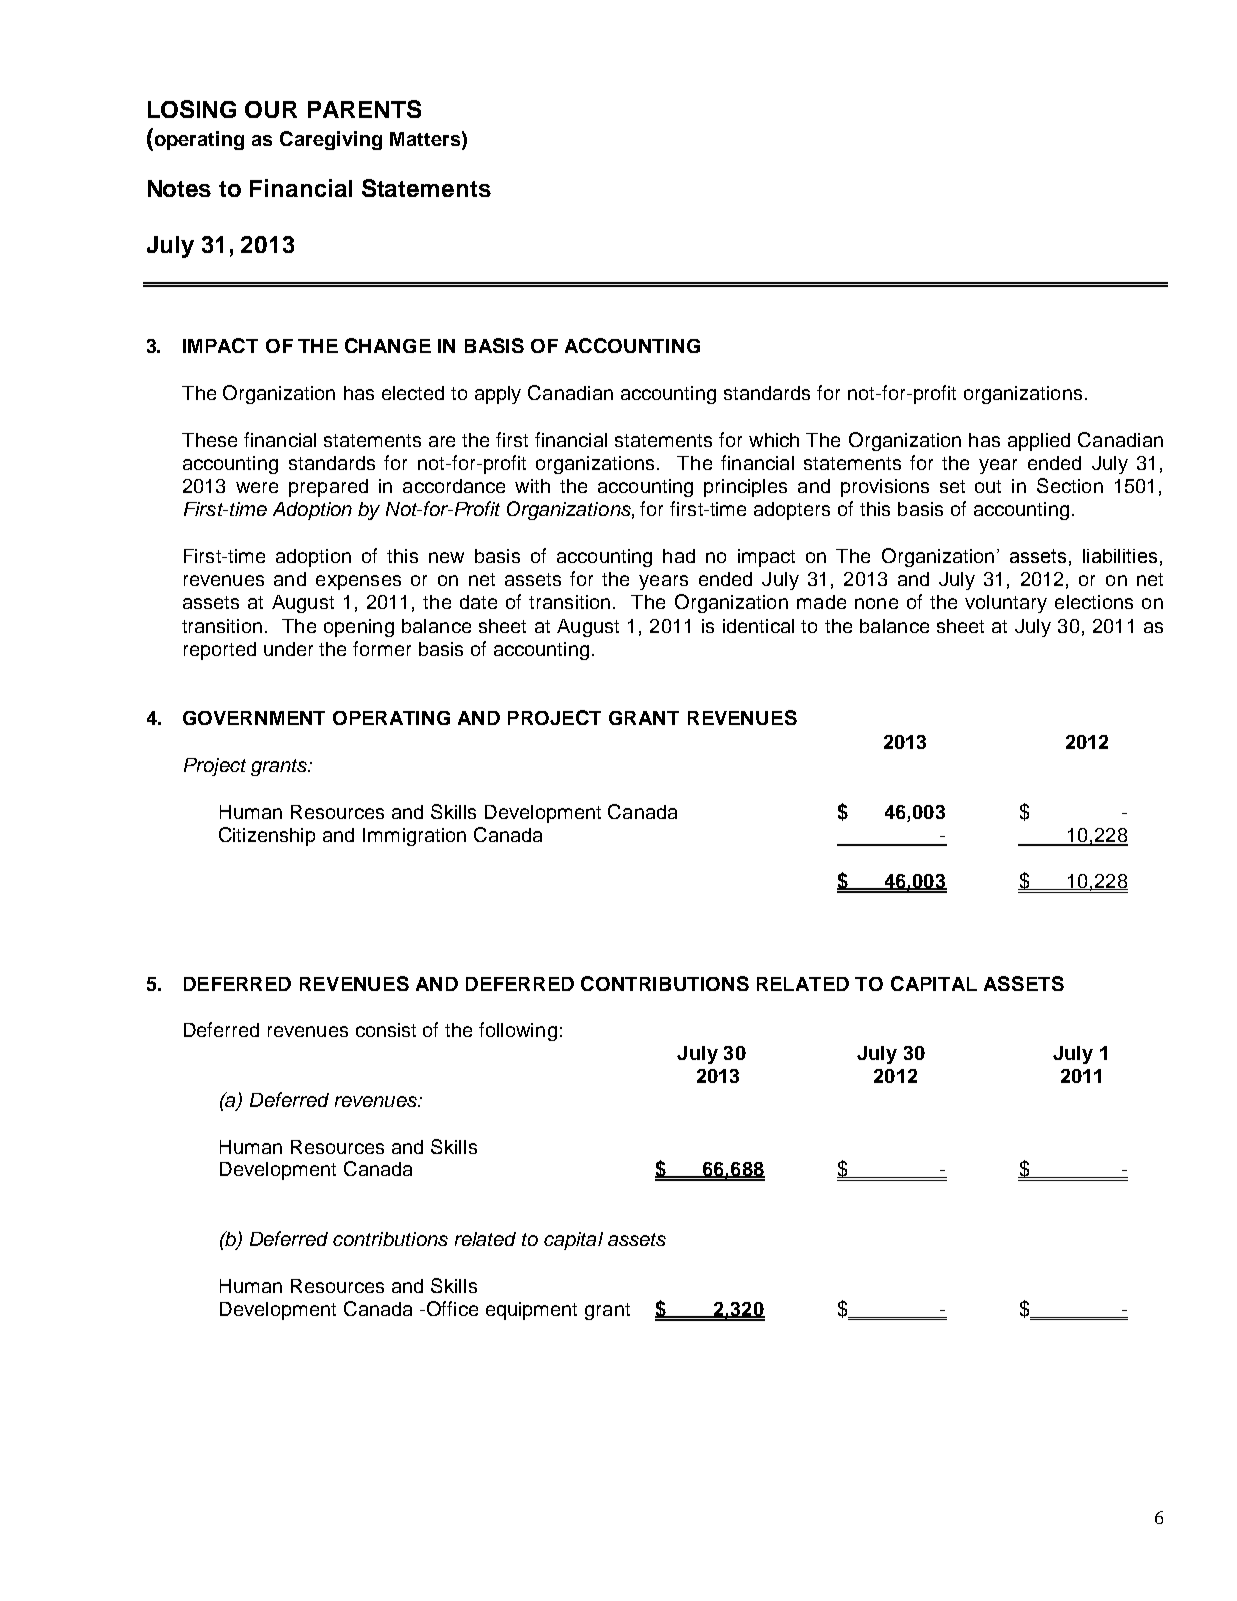 This screenshot has height=1601, width=1237. I want to click on PARENTS, so click(364, 109).
